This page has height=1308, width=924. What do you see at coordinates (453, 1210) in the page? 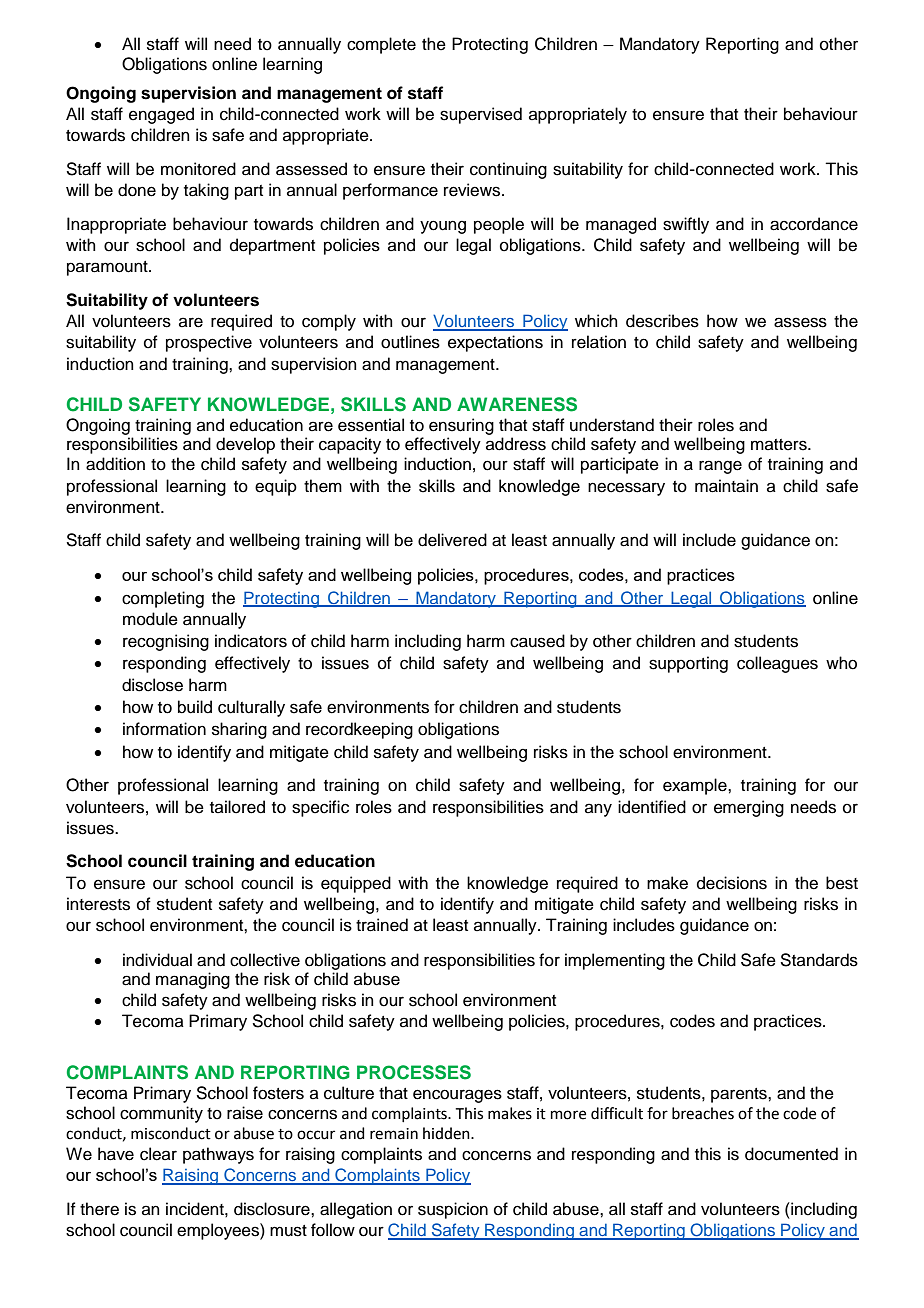
I see `suspicion` at bounding box center [453, 1210].
